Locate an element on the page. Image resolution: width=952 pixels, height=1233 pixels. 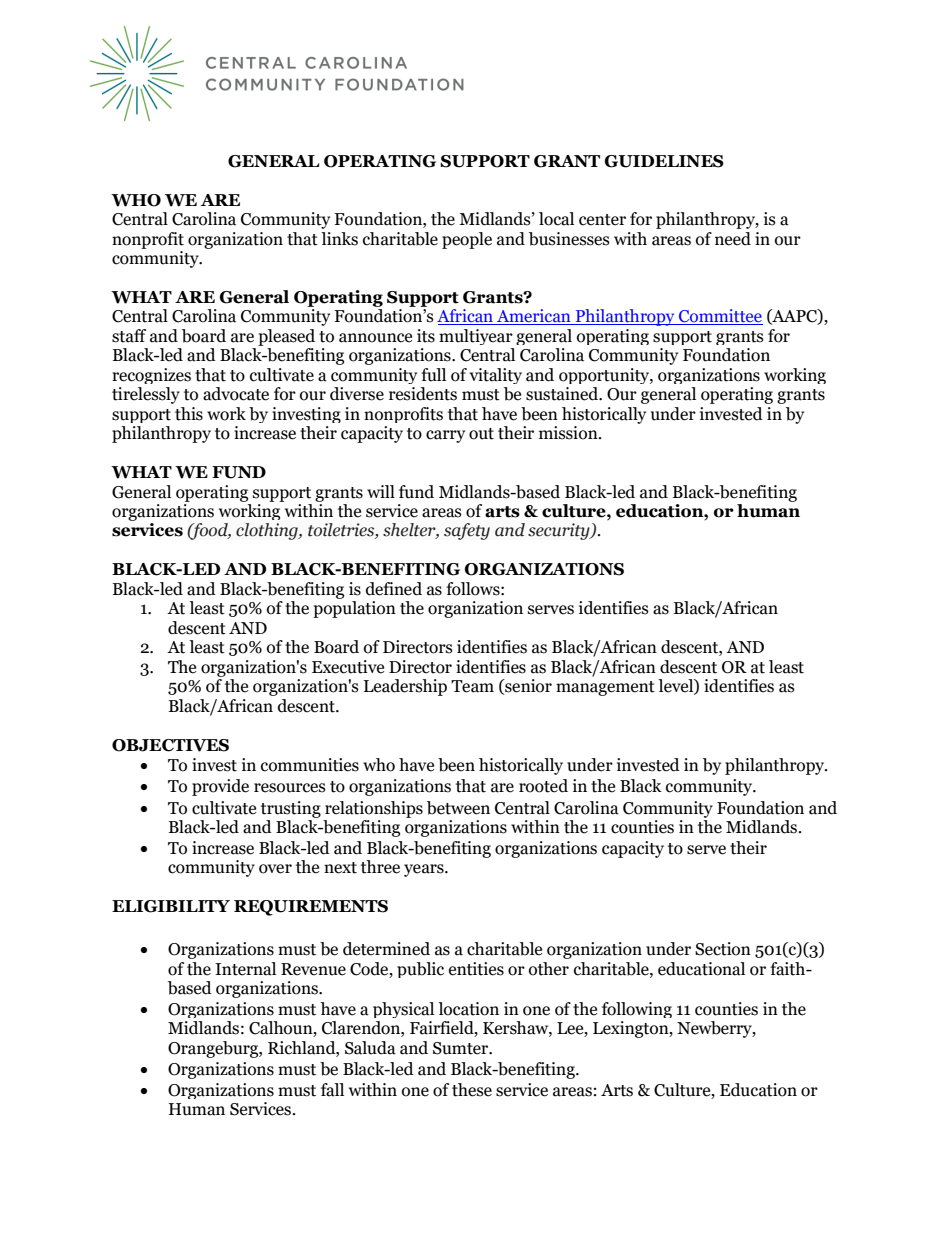
GUIDELINES is located at coordinates (664, 161).
